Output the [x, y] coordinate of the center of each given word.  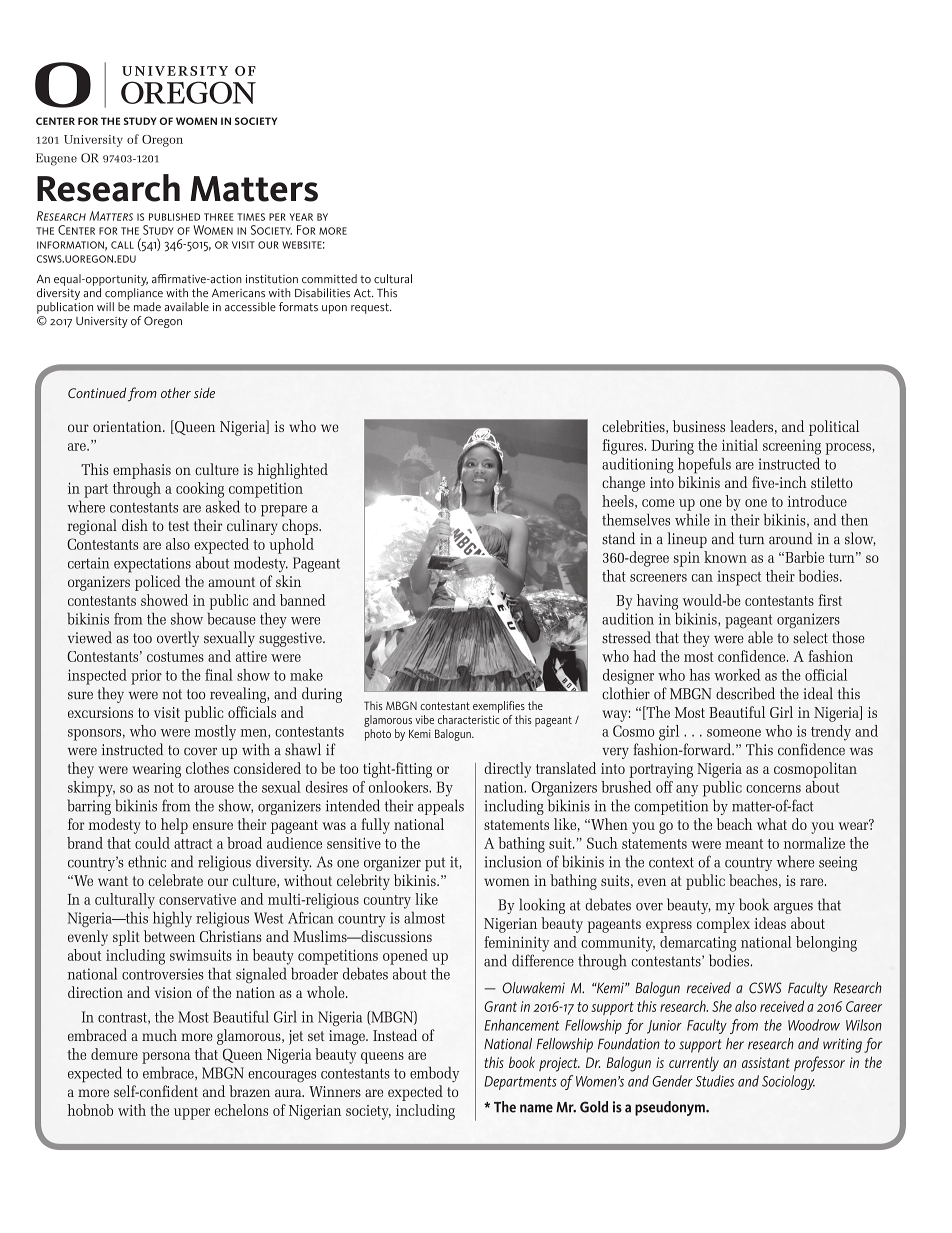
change [623, 484]
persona [166, 1058]
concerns [773, 789]
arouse [214, 789]
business [699, 426]
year [301, 217]
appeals [441, 807]
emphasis [142, 471]
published [174, 217]
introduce [817, 501]
